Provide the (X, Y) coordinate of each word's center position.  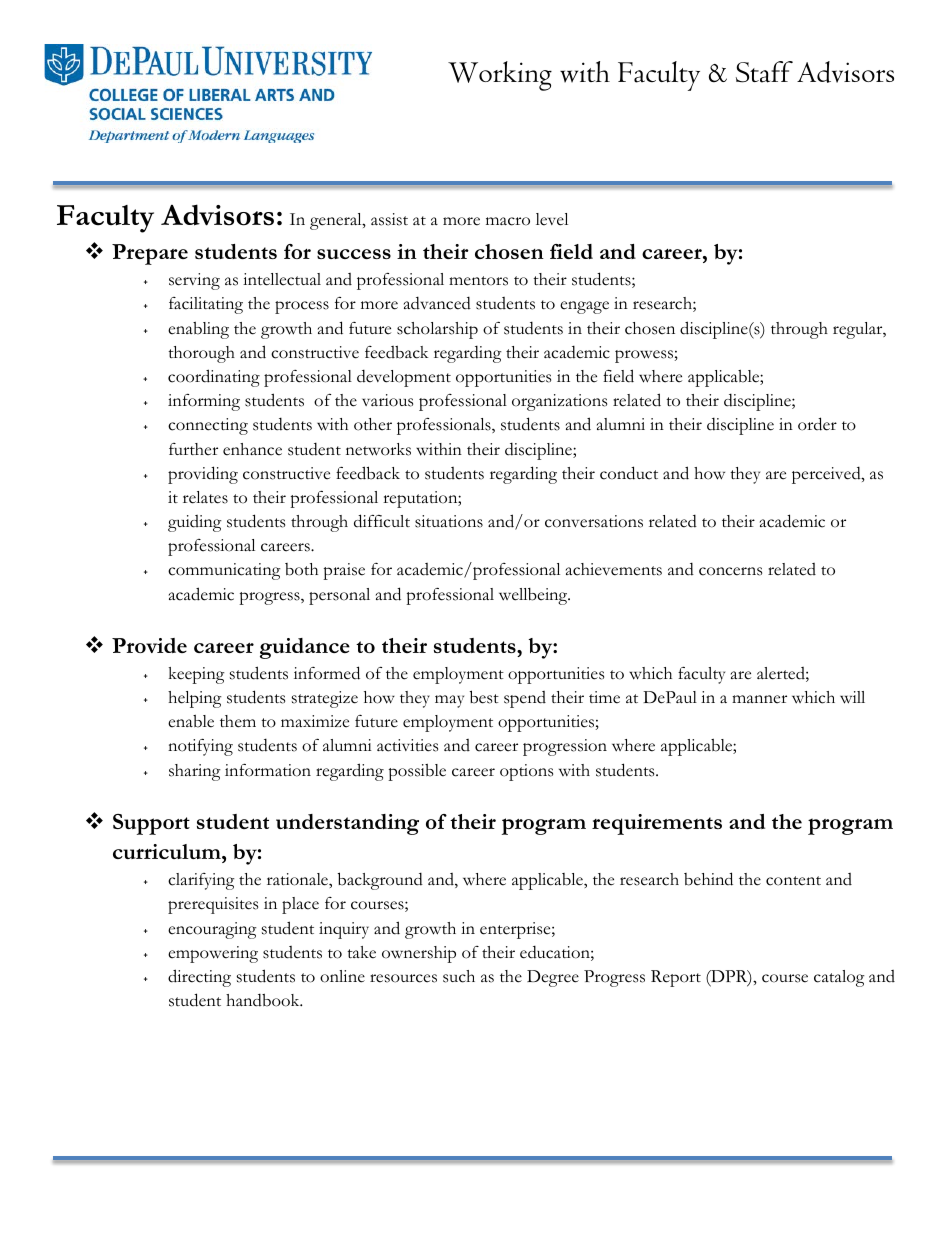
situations (449, 521)
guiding (195, 523)
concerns (730, 571)
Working (500, 76)
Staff (764, 72)
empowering (213, 954)
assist (389, 219)
